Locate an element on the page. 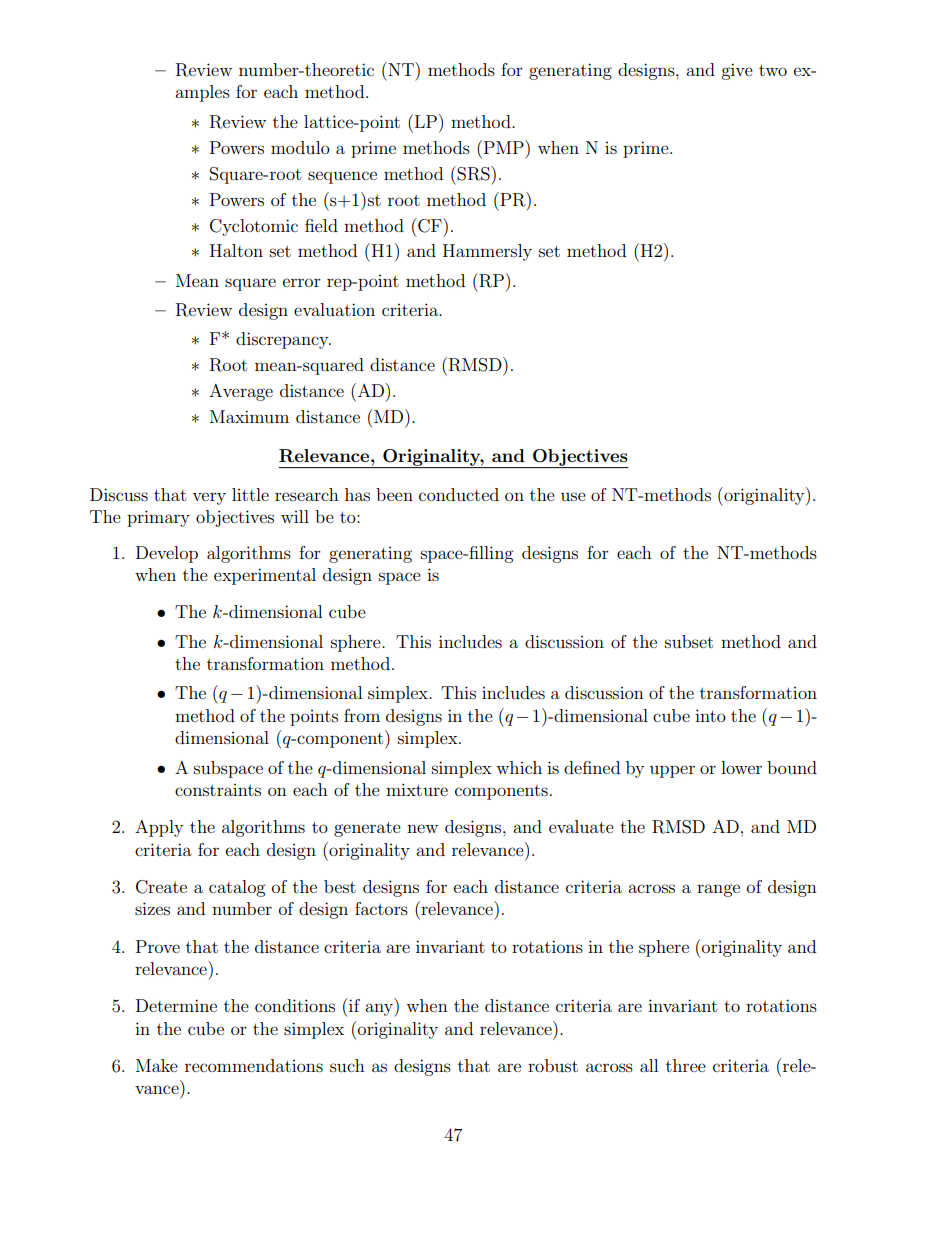 Image resolution: width=952 pixels, height=1233 pixels. use is located at coordinates (573, 496).
